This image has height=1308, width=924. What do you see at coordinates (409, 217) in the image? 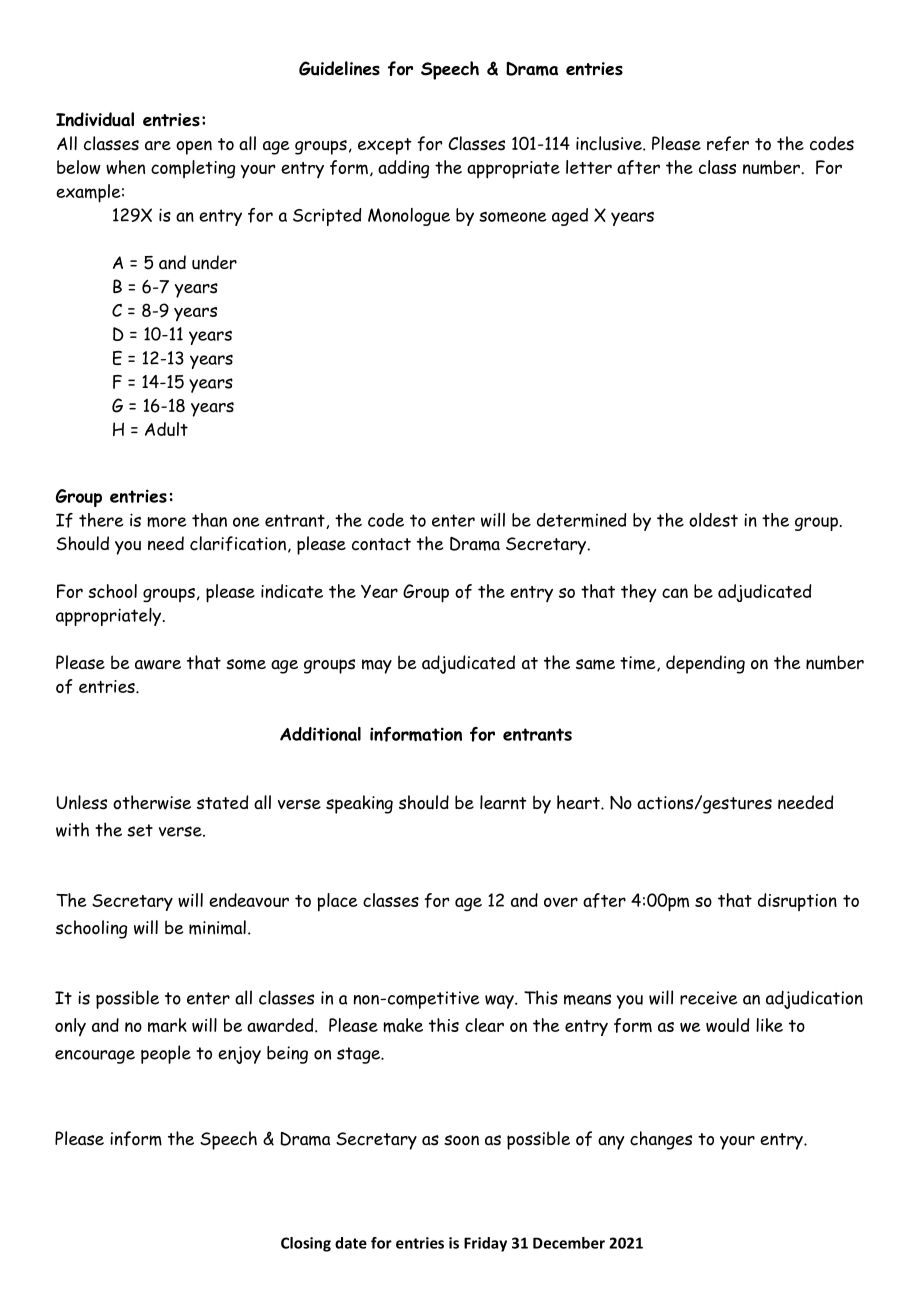
I see `Monologue` at bounding box center [409, 217].
